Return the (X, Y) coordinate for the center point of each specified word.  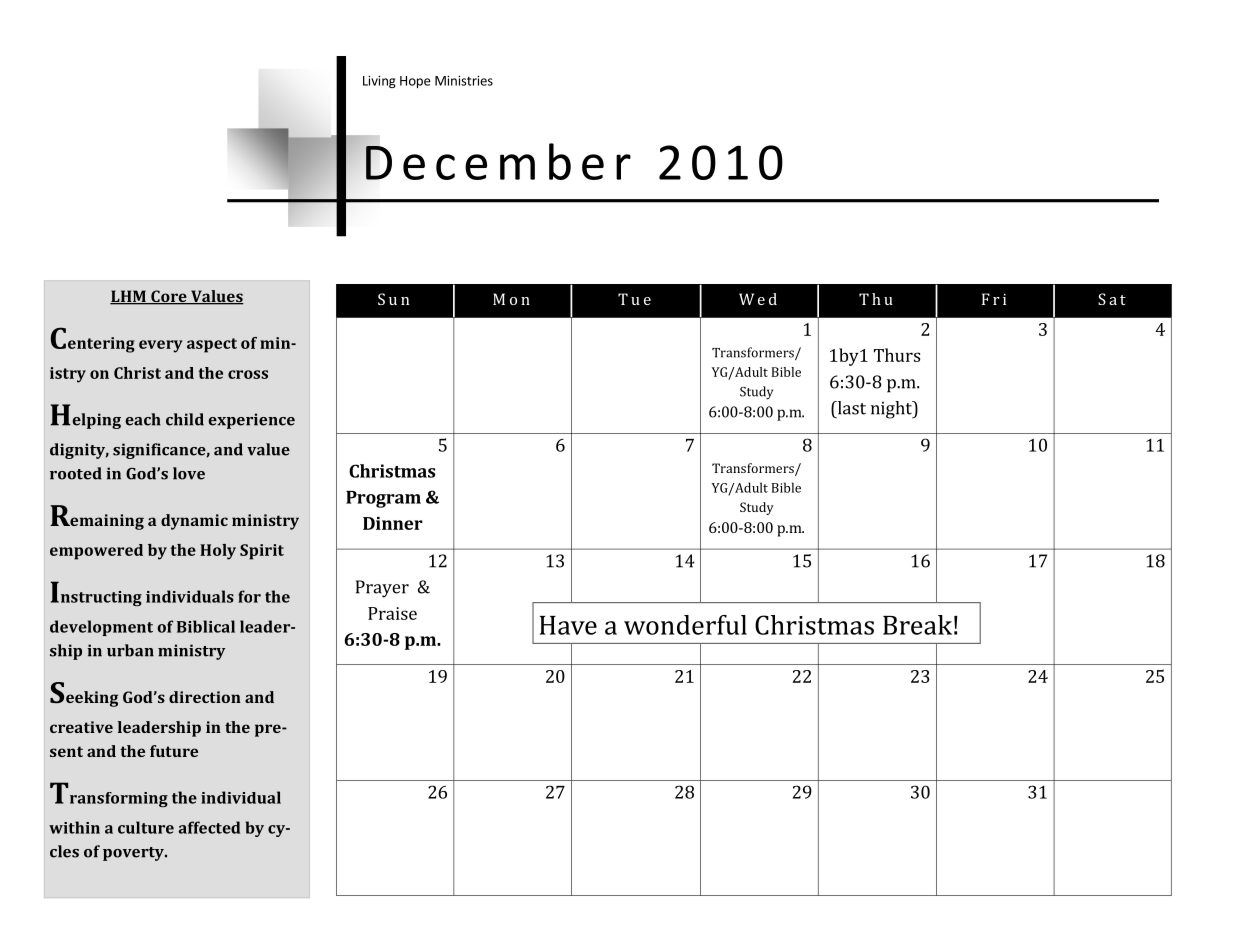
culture (146, 827)
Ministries (464, 81)
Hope (415, 82)
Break (917, 625)
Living (379, 82)
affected (209, 827)
